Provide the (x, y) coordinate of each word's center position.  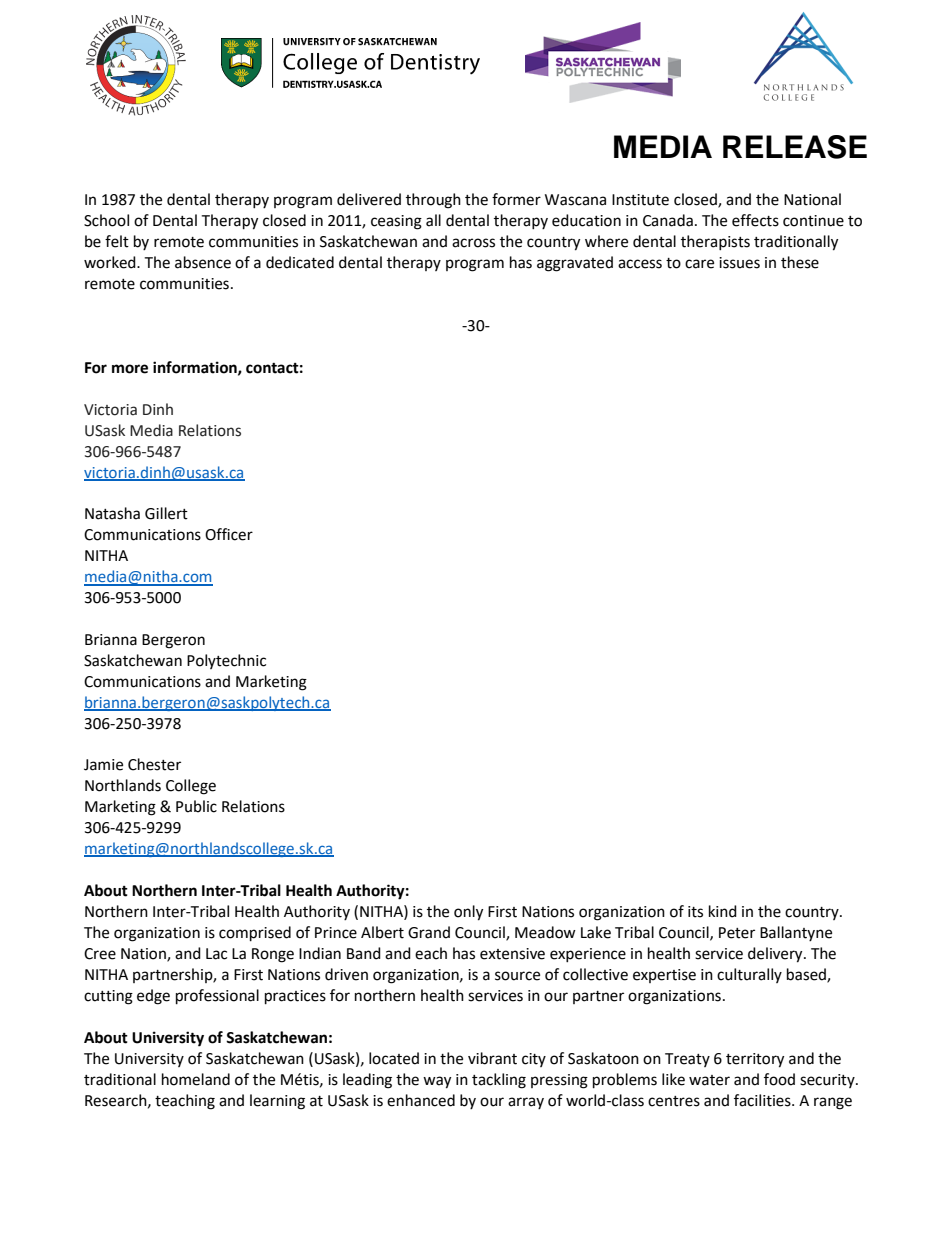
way (437, 1082)
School (106, 220)
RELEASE (795, 147)
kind (723, 911)
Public (196, 806)
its (695, 912)
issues (739, 263)
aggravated (575, 264)
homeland (196, 1079)
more (130, 369)
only (468, 913)
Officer (229, 534)
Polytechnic (226, 661)
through (433, 201)
